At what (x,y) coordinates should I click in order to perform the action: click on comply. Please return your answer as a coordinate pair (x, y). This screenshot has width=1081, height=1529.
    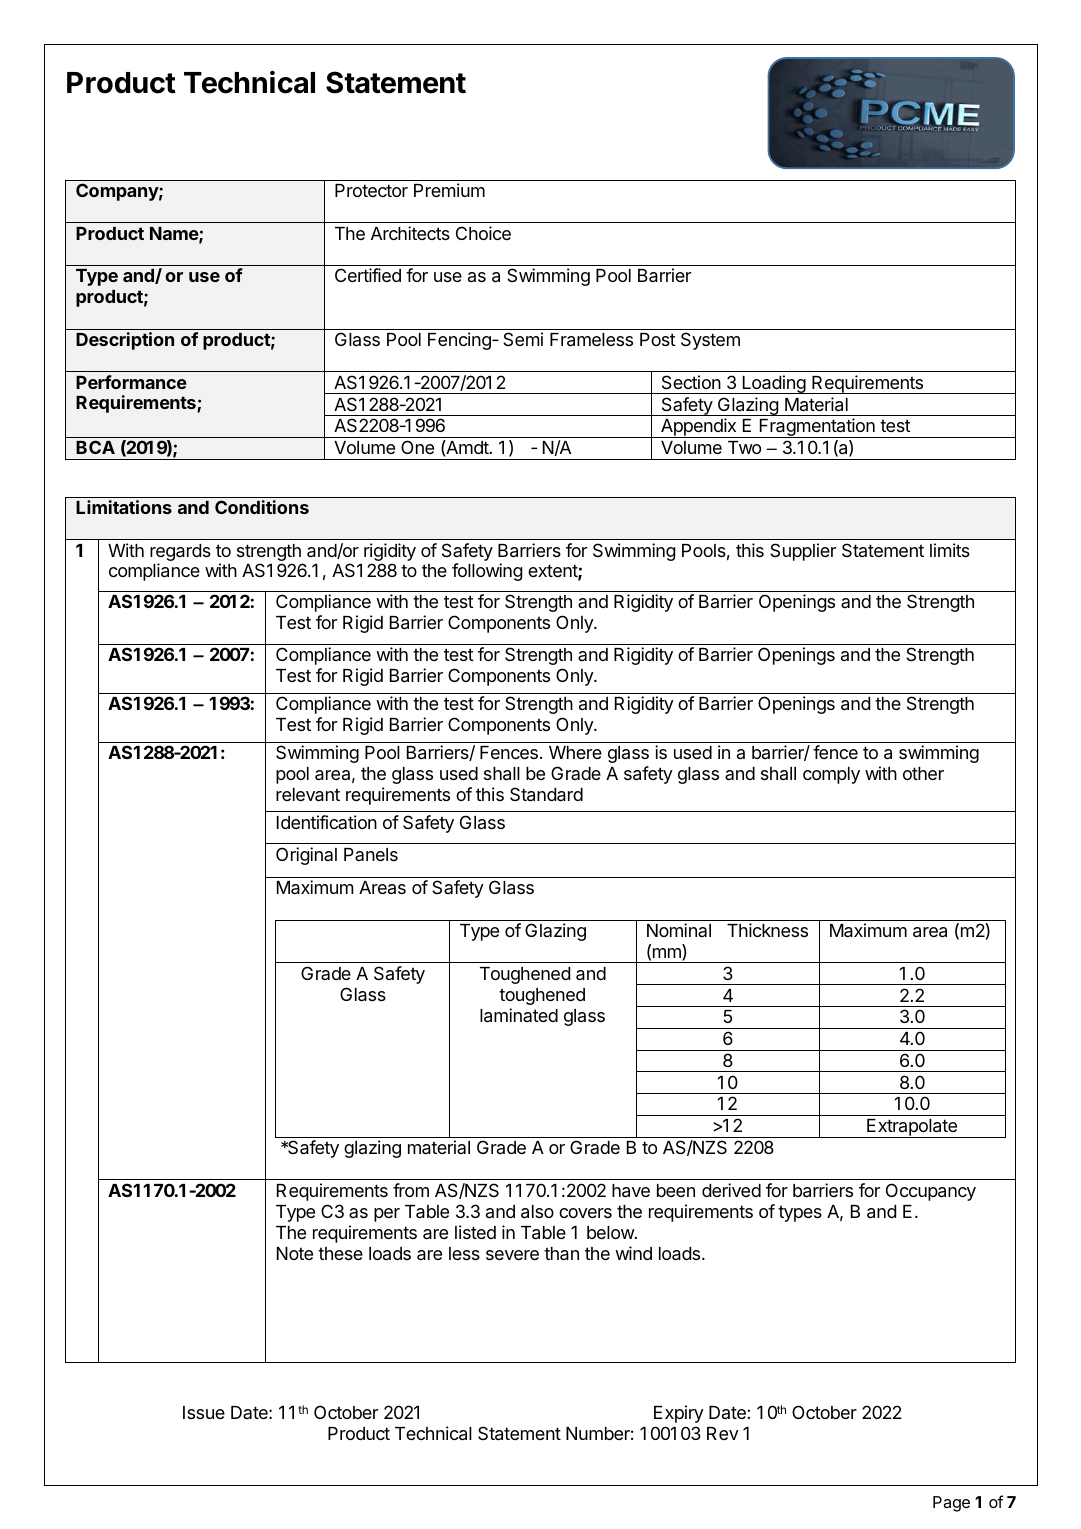
    Looking at the image, I should click on (831, 775).
